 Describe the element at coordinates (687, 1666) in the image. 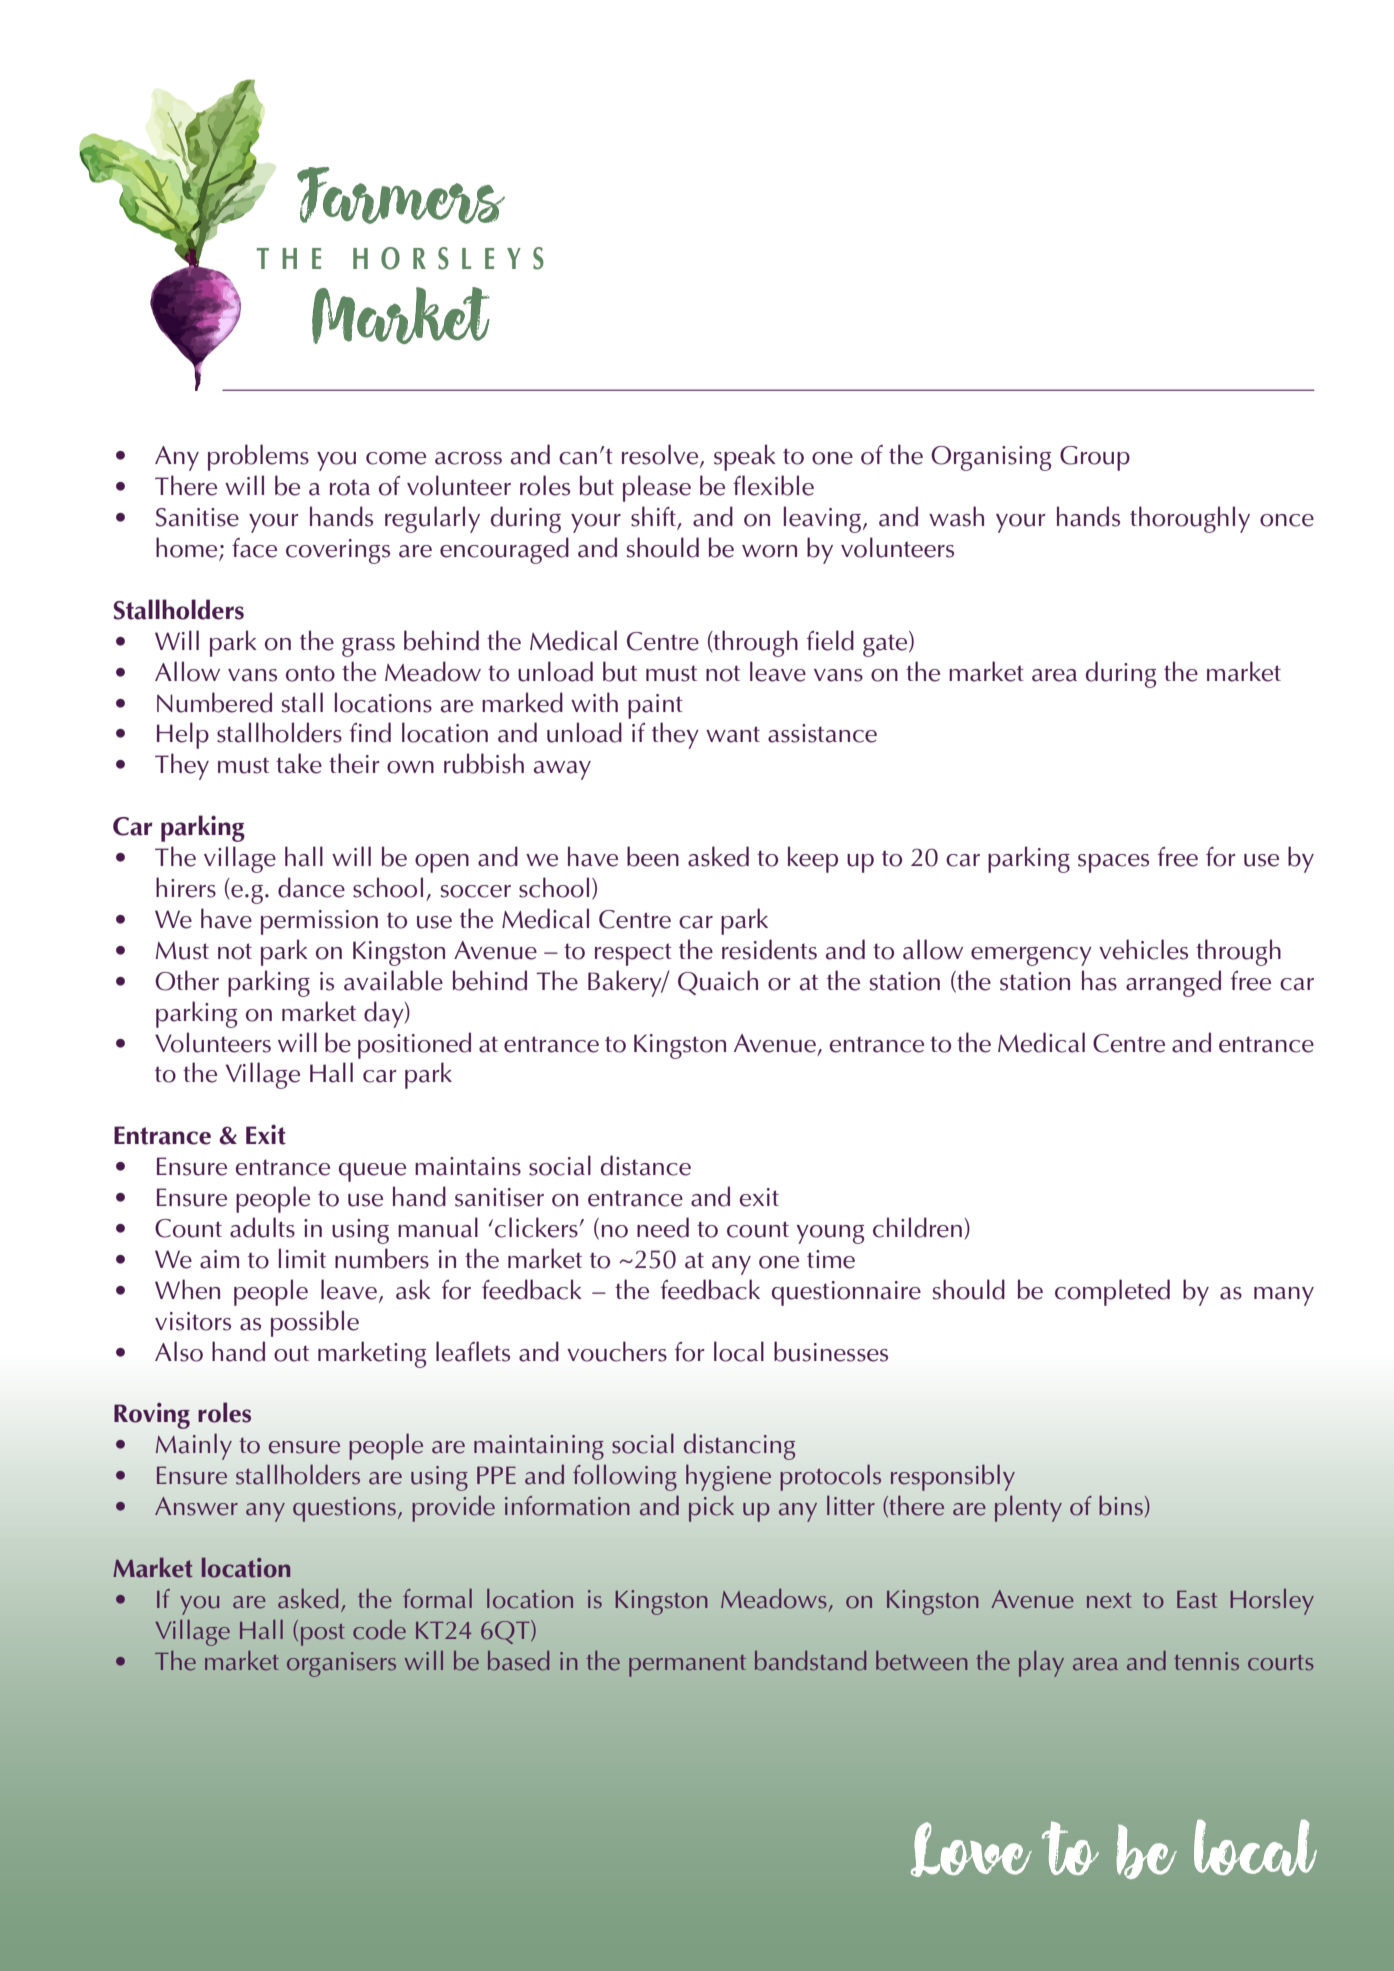

I see `permanent` at that location.
